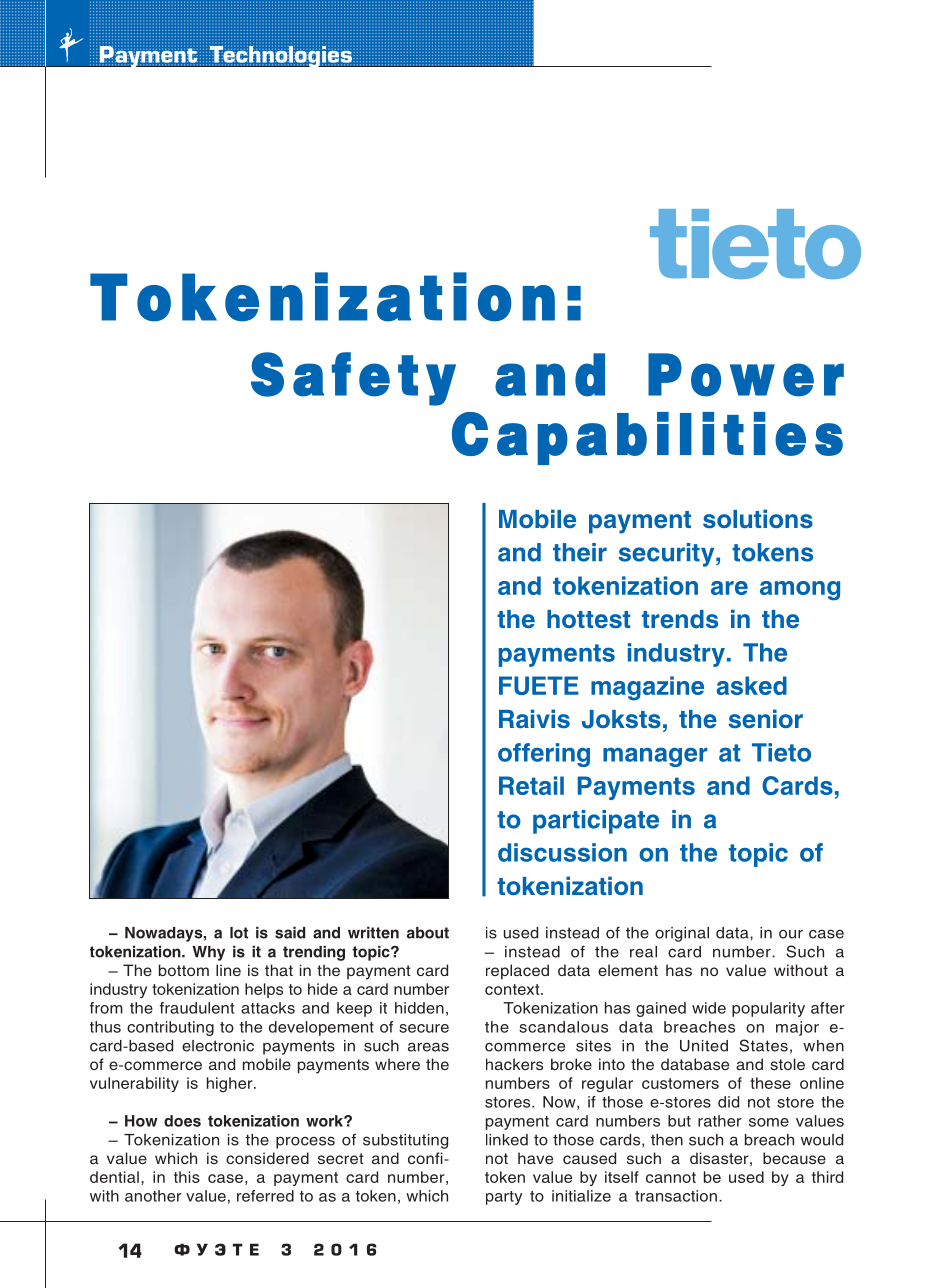 This page has height=1288, width=932. What do you see at coordinates (187, 1177) in the page?
I see `this` at bounding box center [187, 1177].
